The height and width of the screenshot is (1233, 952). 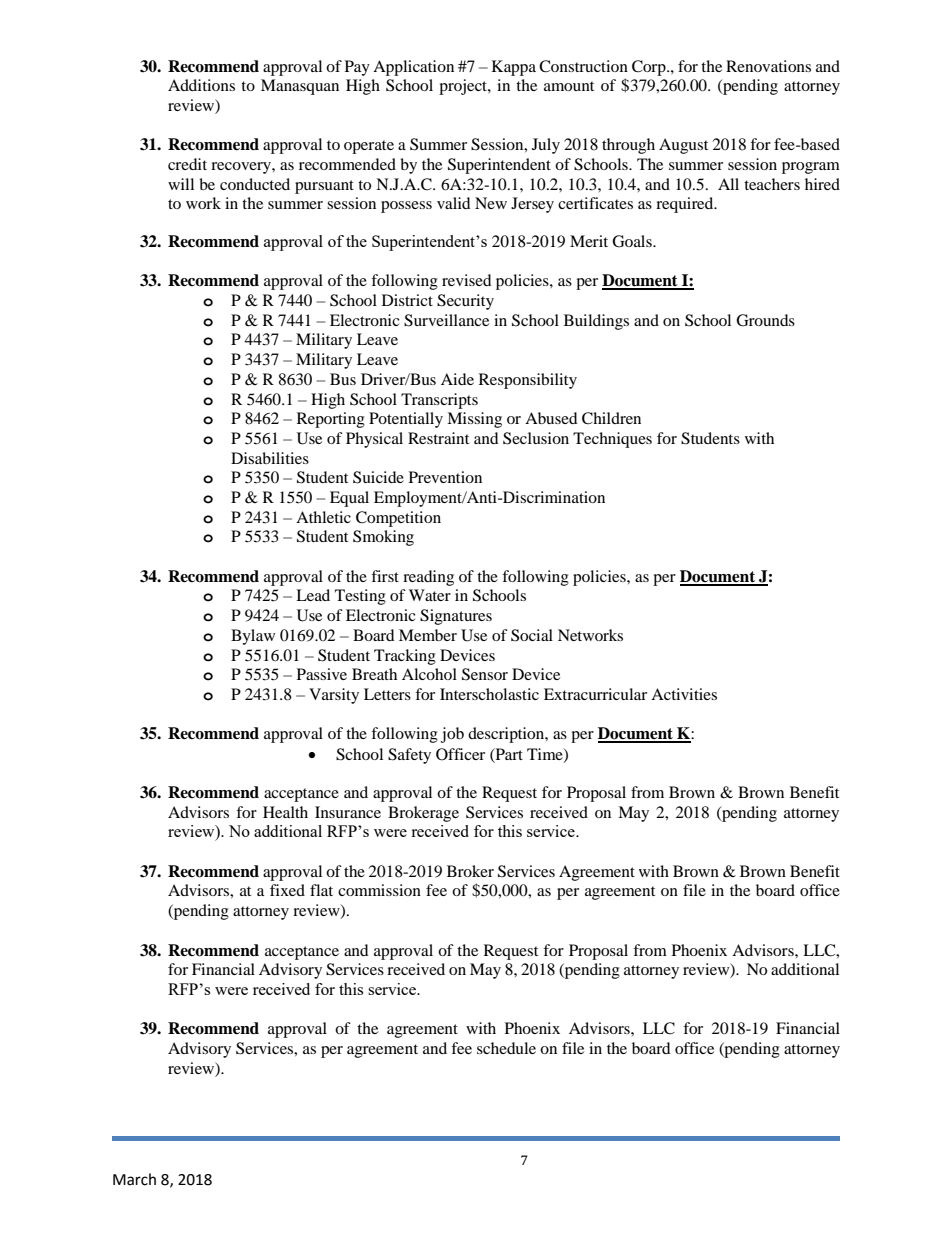 What do you see at coordinates (201, 85) in the screenshot?
I see `Additions` at bounding box center [201, 85].
